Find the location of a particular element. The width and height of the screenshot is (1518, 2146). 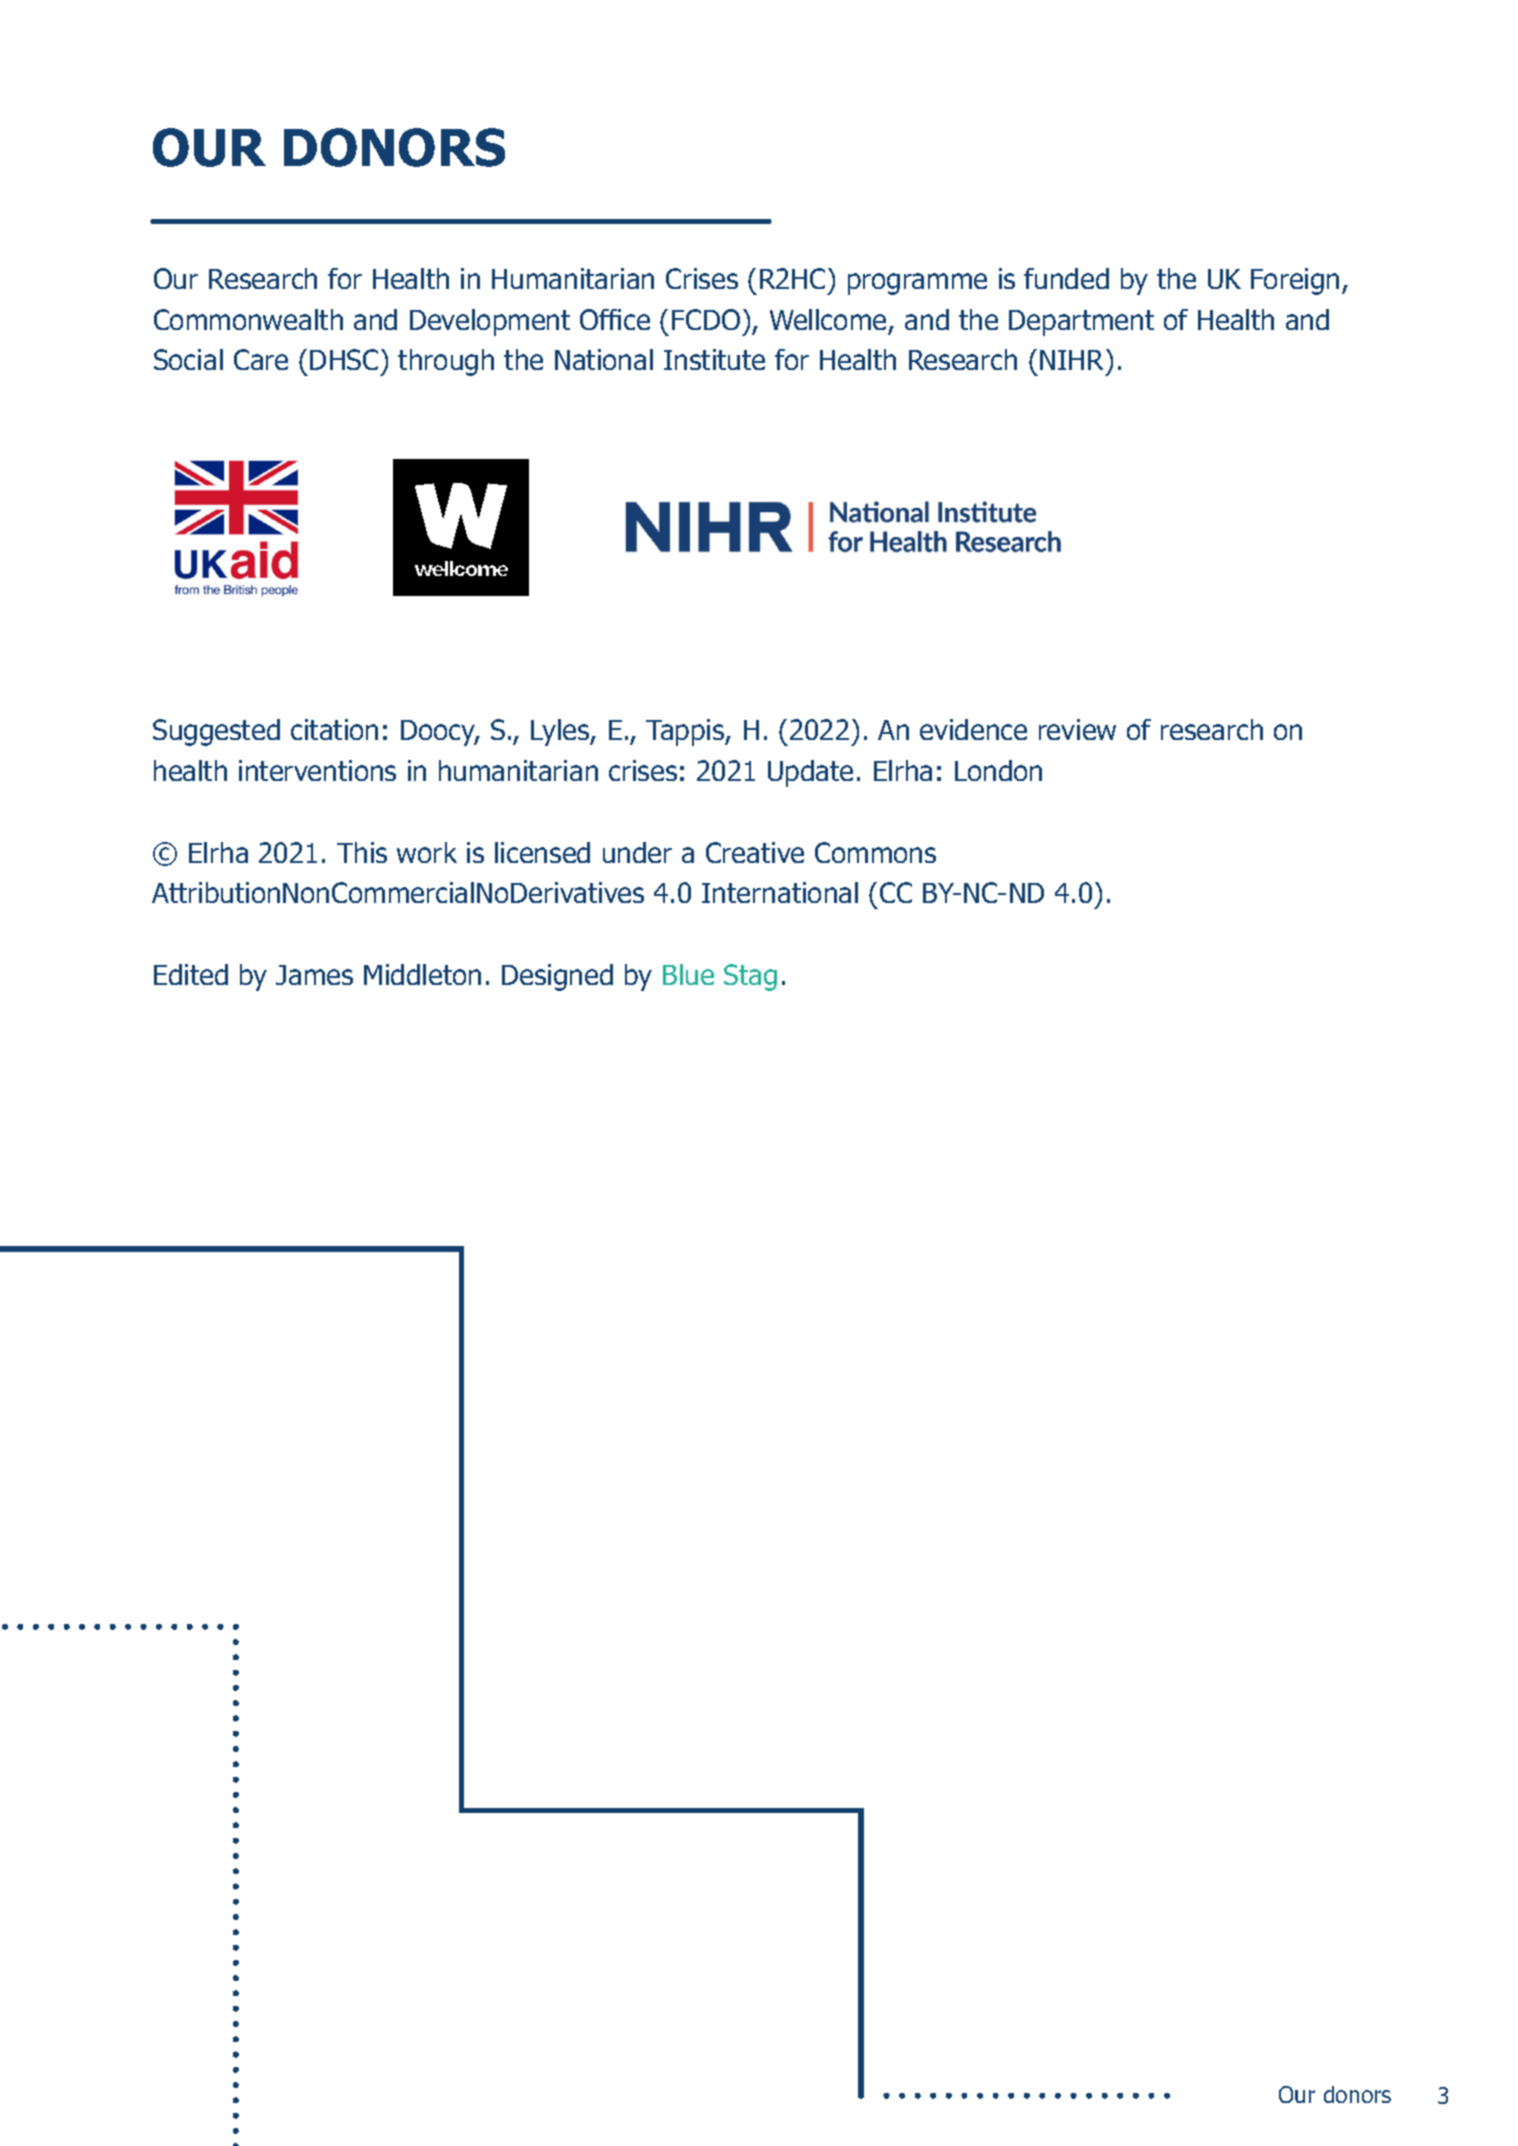

James is located at coordinates (314, 975).
